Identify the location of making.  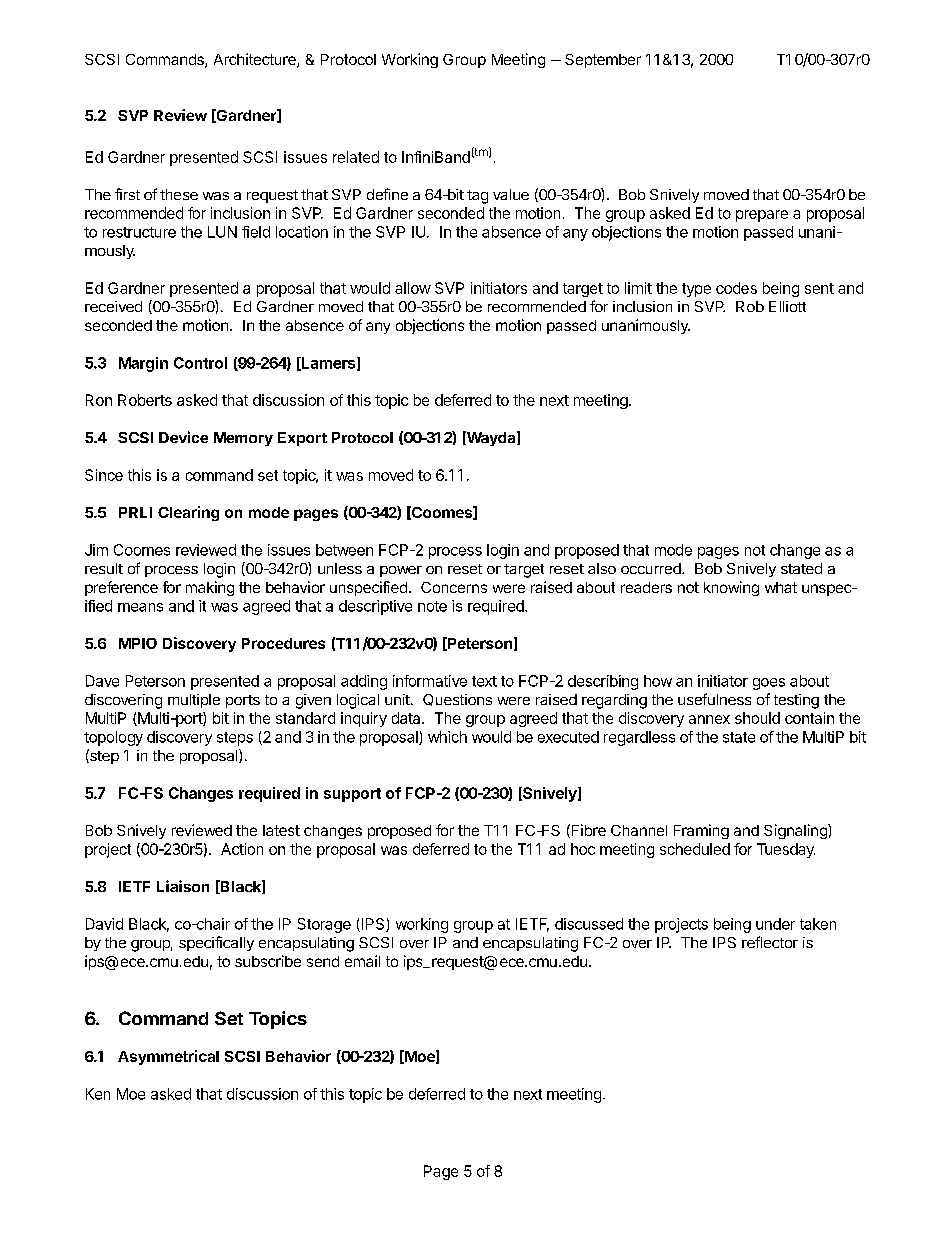
(210, 588).
